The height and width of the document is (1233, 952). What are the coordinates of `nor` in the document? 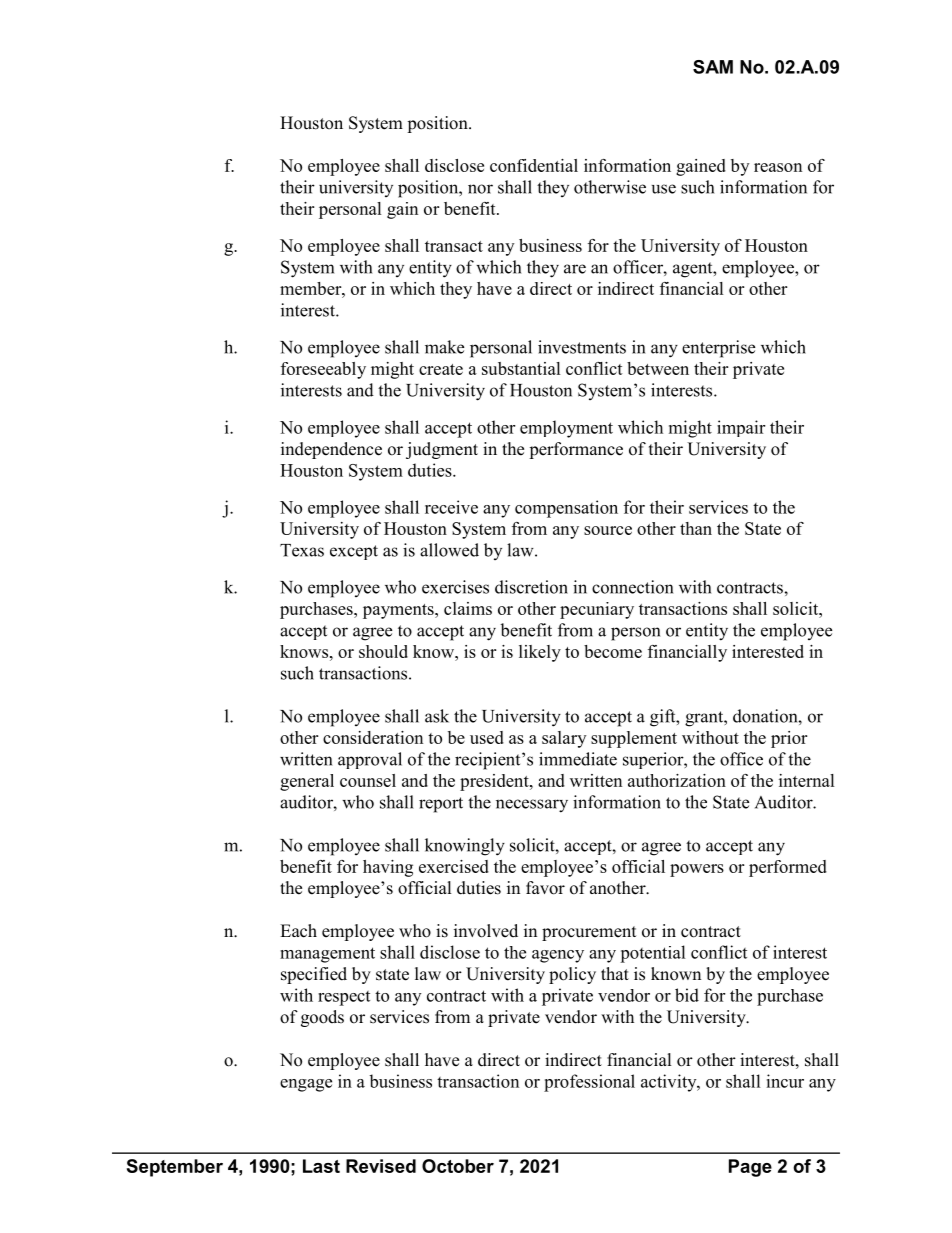 It's located at (480, 189).
